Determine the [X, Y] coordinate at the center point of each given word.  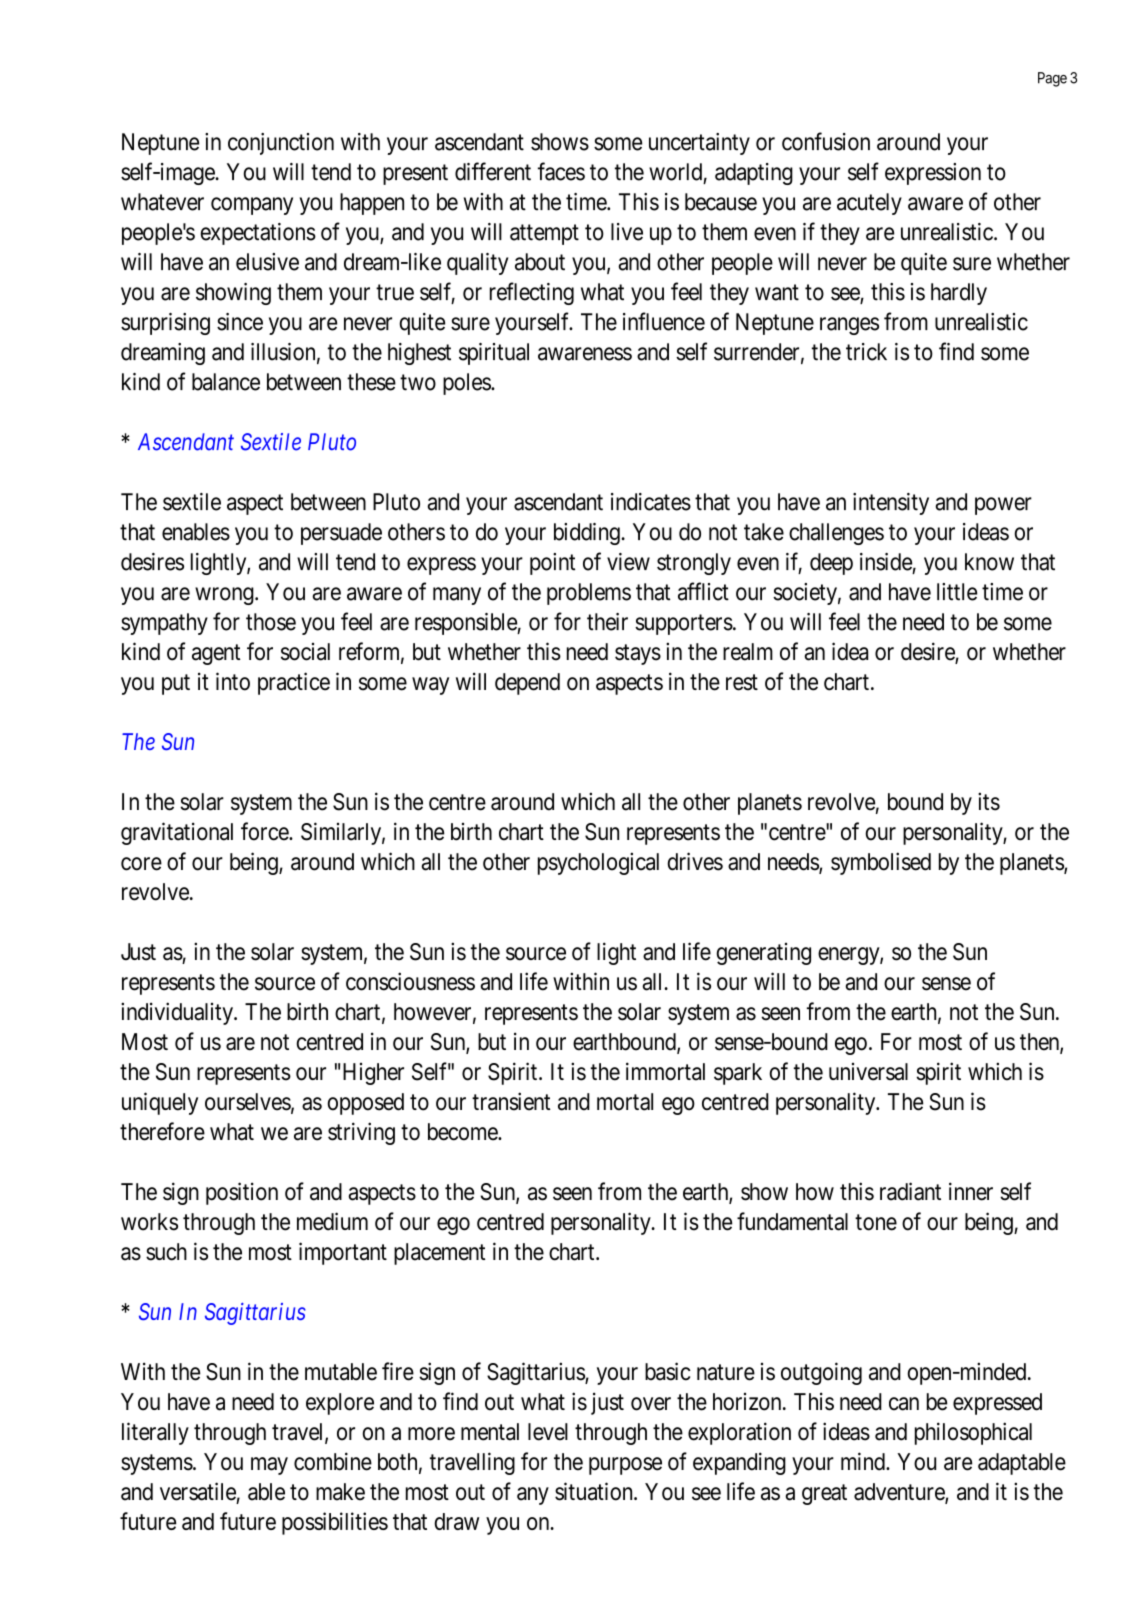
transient [511, 1101]
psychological [598, 863]
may [269, 1466]
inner [971, 1191]
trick [866, 352]
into [233, 681]
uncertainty [699, 144]
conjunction [281, 144]
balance [226, 382]
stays [638, 654]
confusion [826, 141]
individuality [178, 1013]
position [242, 1193]
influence [664, 321]
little [957, 592]
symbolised [881, 863]
